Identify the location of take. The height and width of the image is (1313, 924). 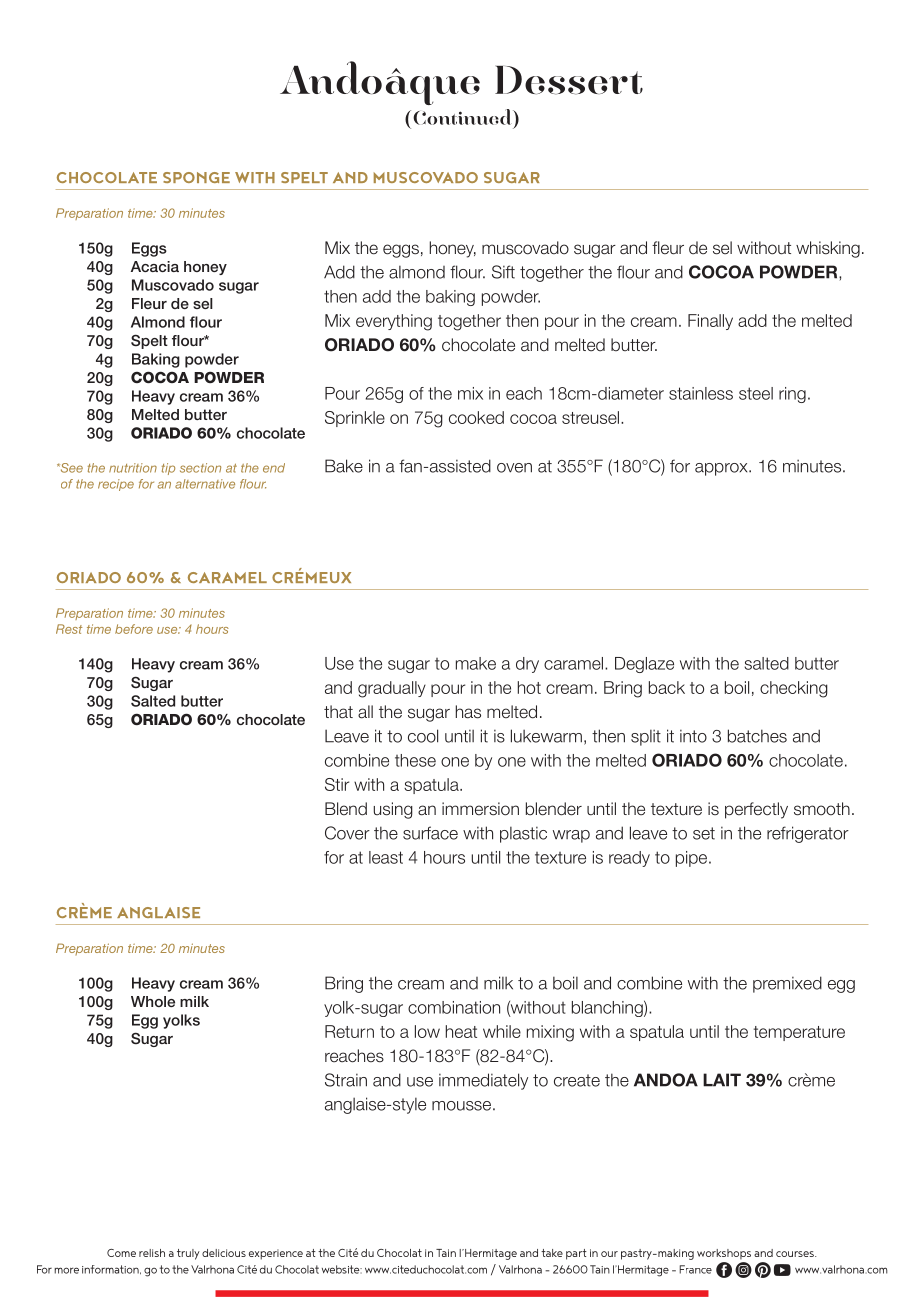
(552, 1253).
